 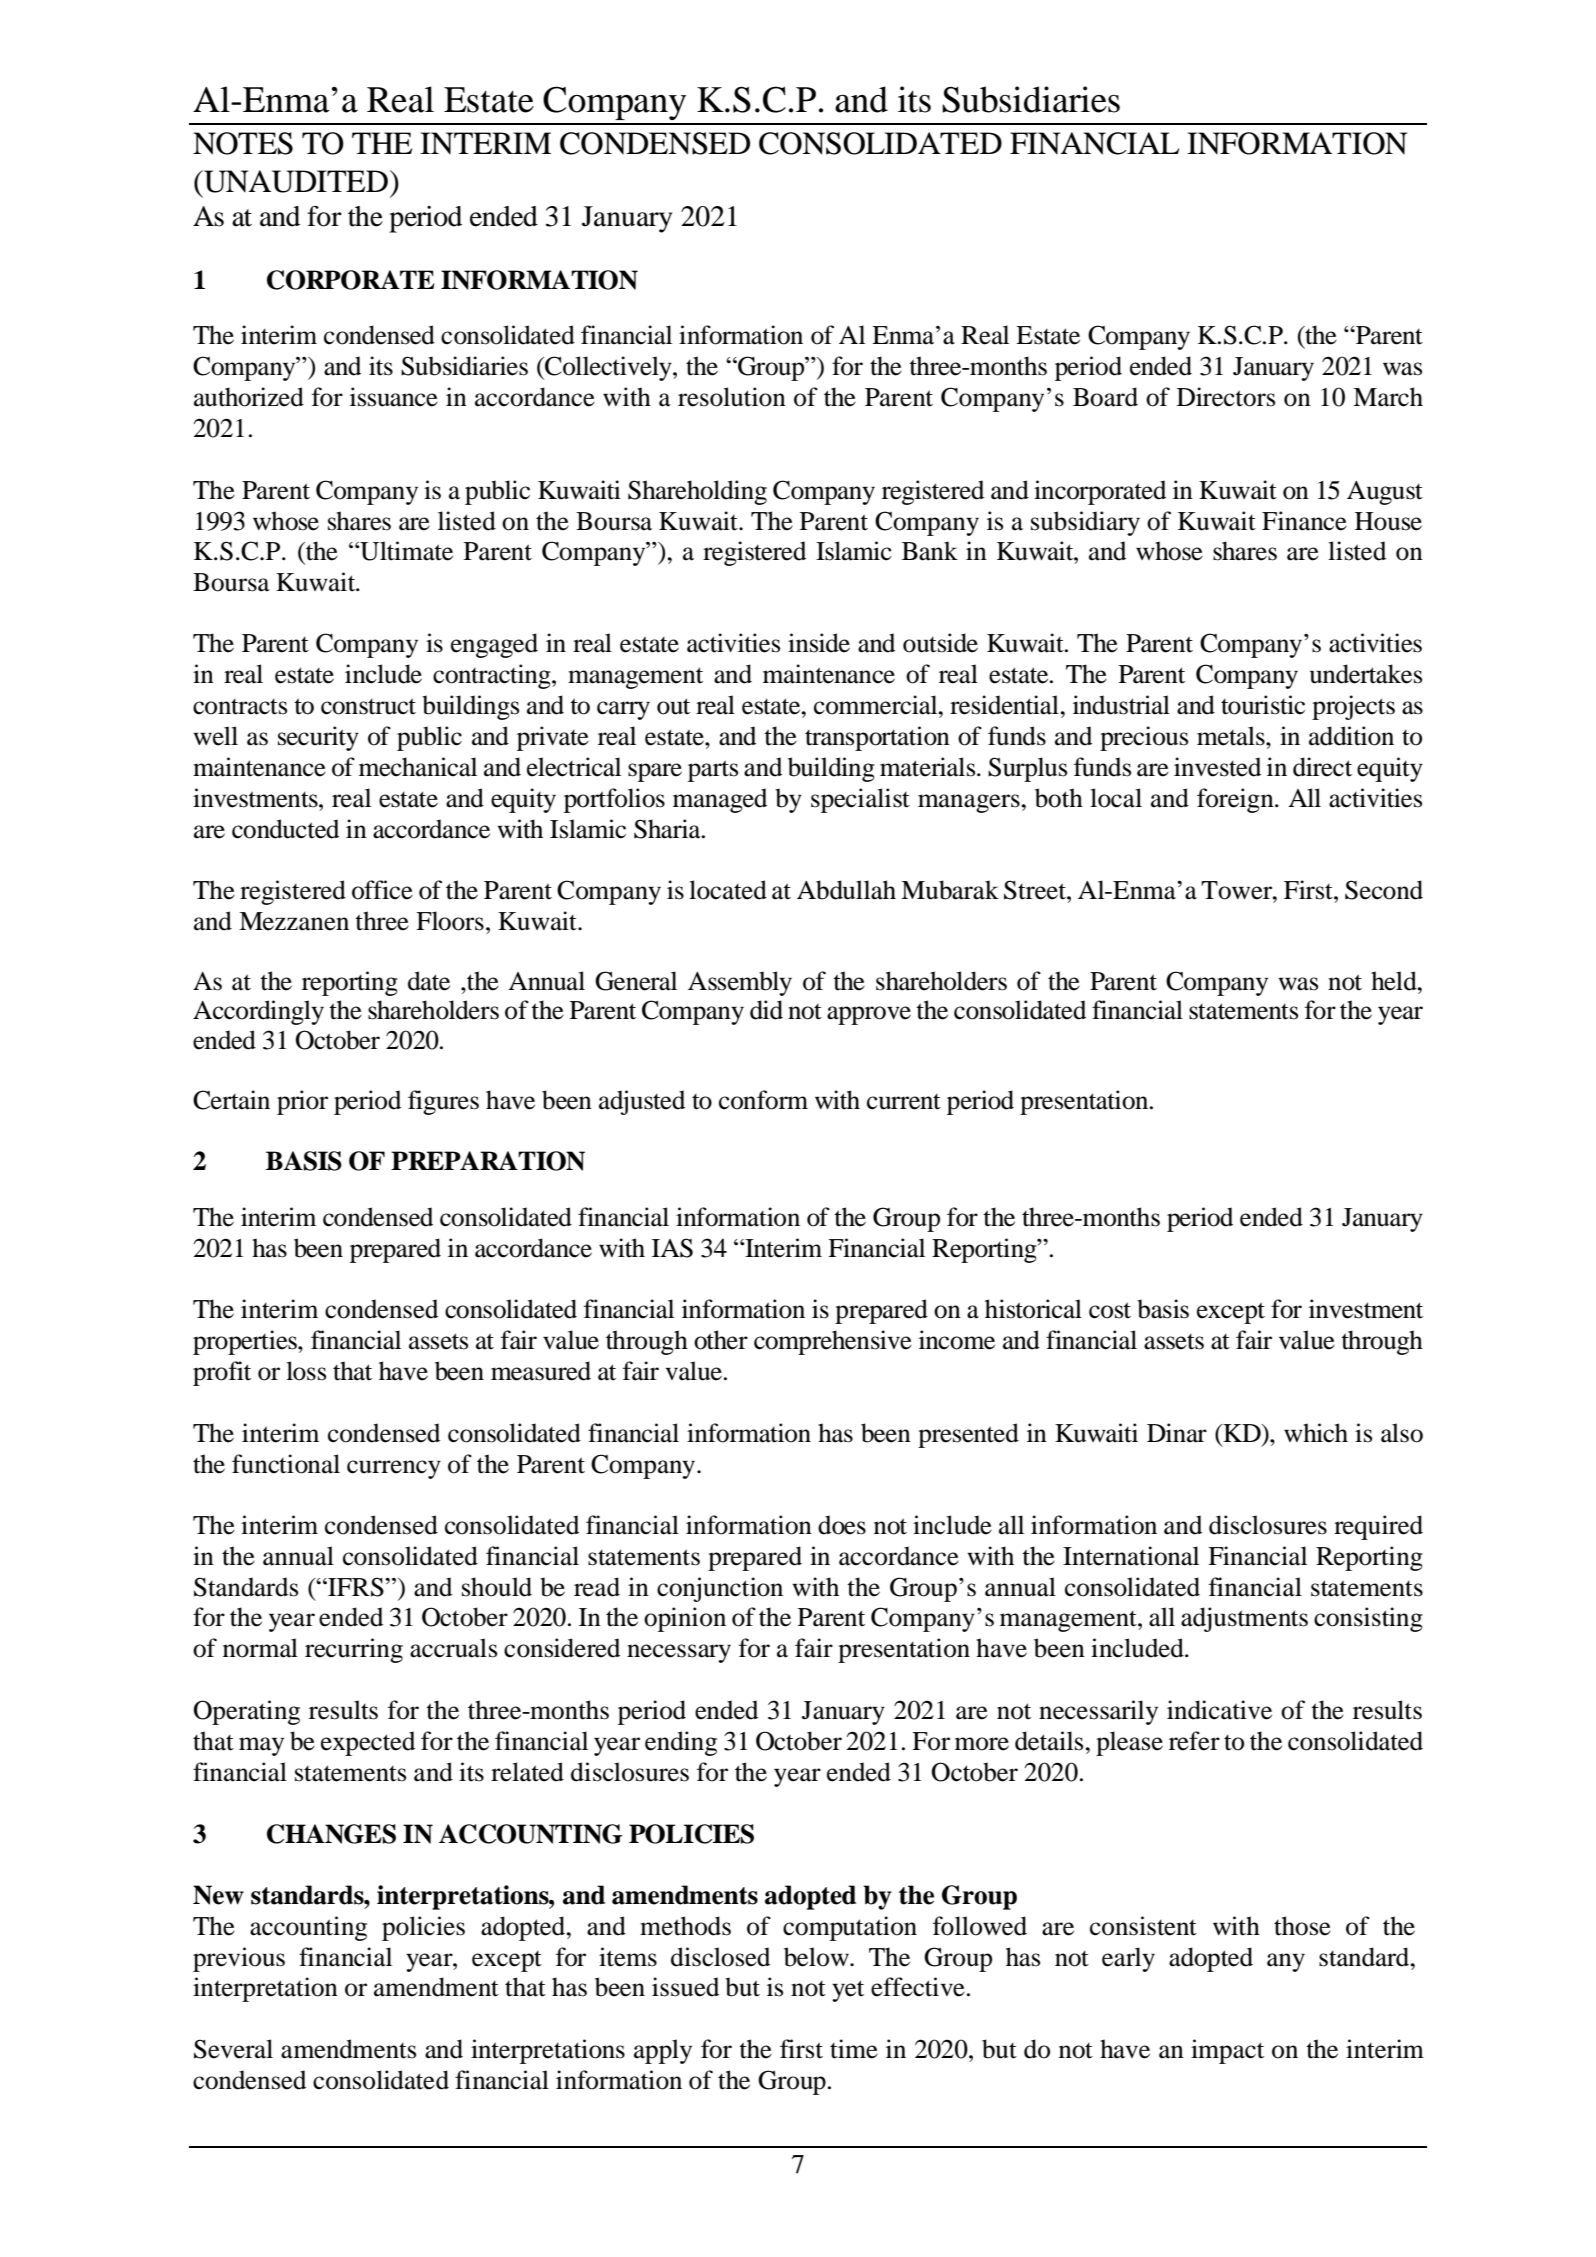 I want to click on which, so click(x=1316, y=1433).
